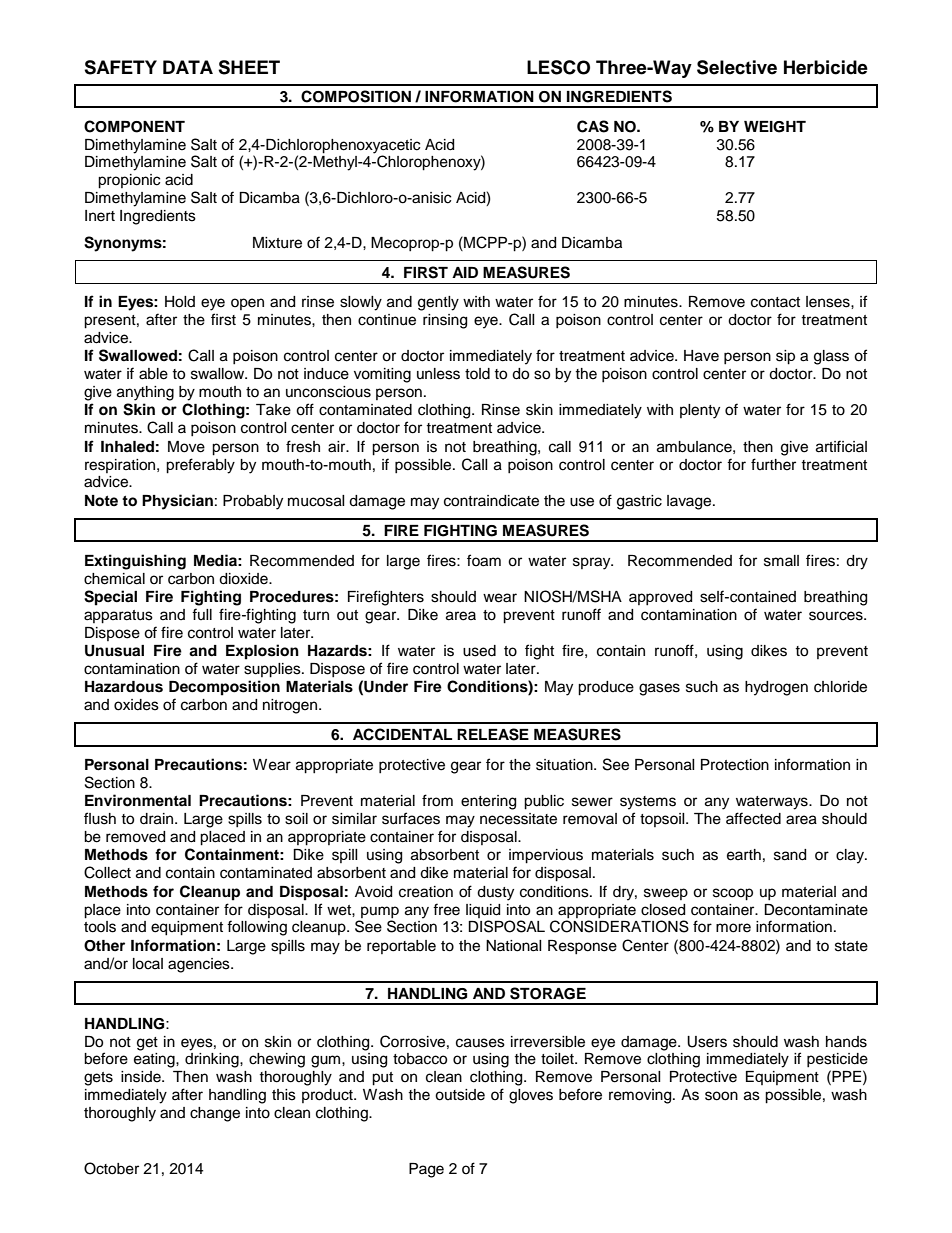  What do you see at coordinates (775, 127) in the screenshot?
I see `WEIGHT` at bounding box center [775, 127].
